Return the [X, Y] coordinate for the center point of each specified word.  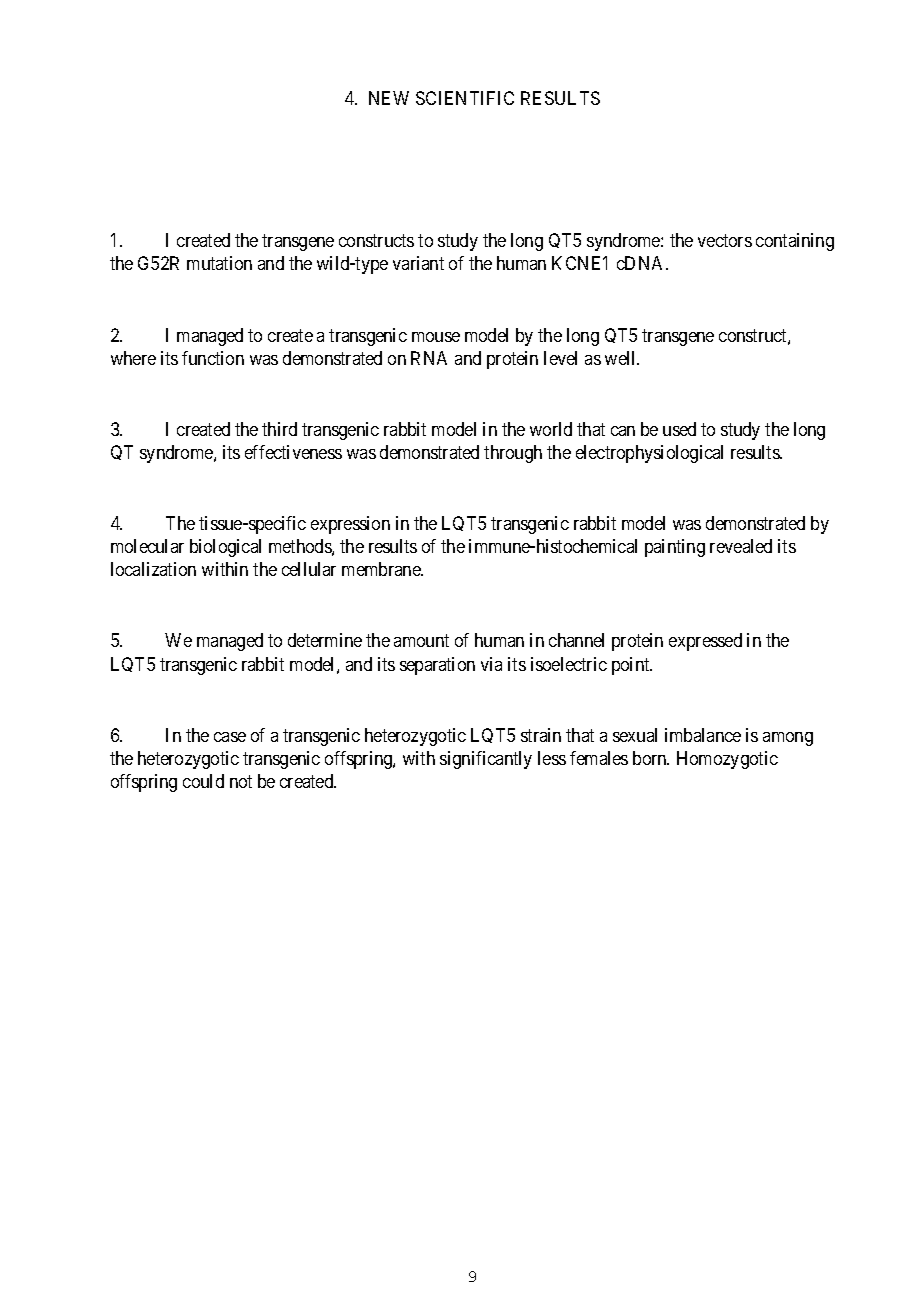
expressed [705, 642]
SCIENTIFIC [465, 98]
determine [325, 640]
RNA [429, 358]
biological [225, 548]
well [622, 358]
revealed [741, 546]
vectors [725, 241]
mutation [219, 263]
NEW [389, 98]
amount [421, 641]
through [513, 454]
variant [418, 263]
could [203, 781]
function [213, 358]
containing [795, 242]
